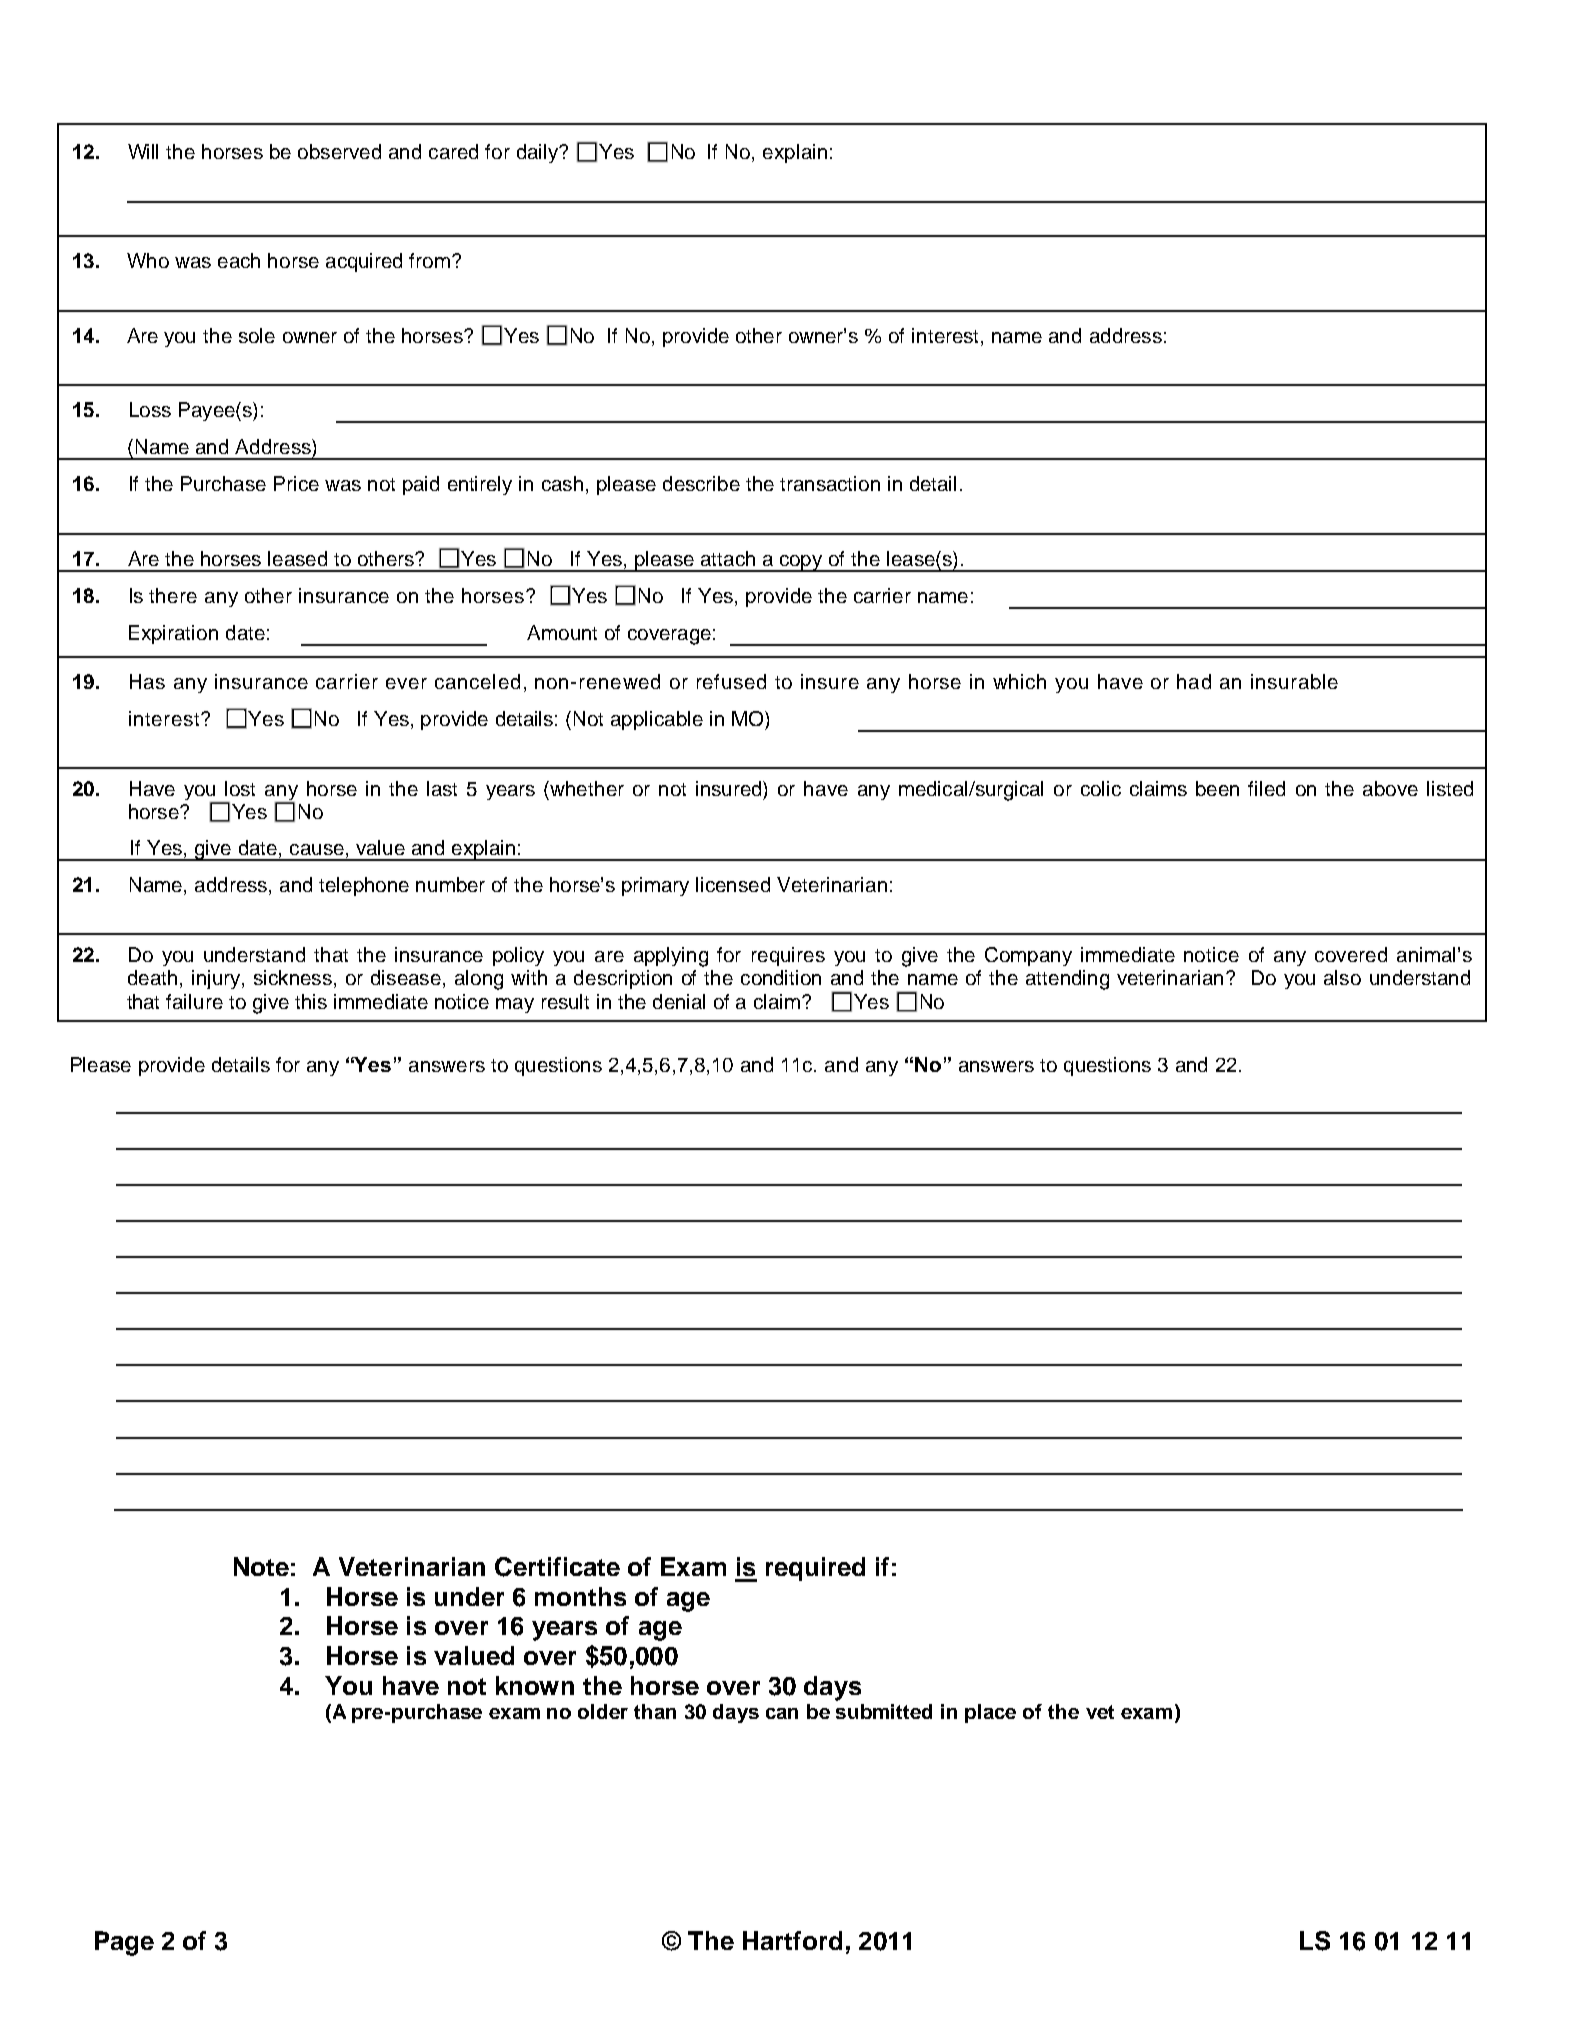 The image size is (1579, 2043). What do you see at coordinates (781, 977) in the page?
I see `condition` at bounding box center [781, 977].
